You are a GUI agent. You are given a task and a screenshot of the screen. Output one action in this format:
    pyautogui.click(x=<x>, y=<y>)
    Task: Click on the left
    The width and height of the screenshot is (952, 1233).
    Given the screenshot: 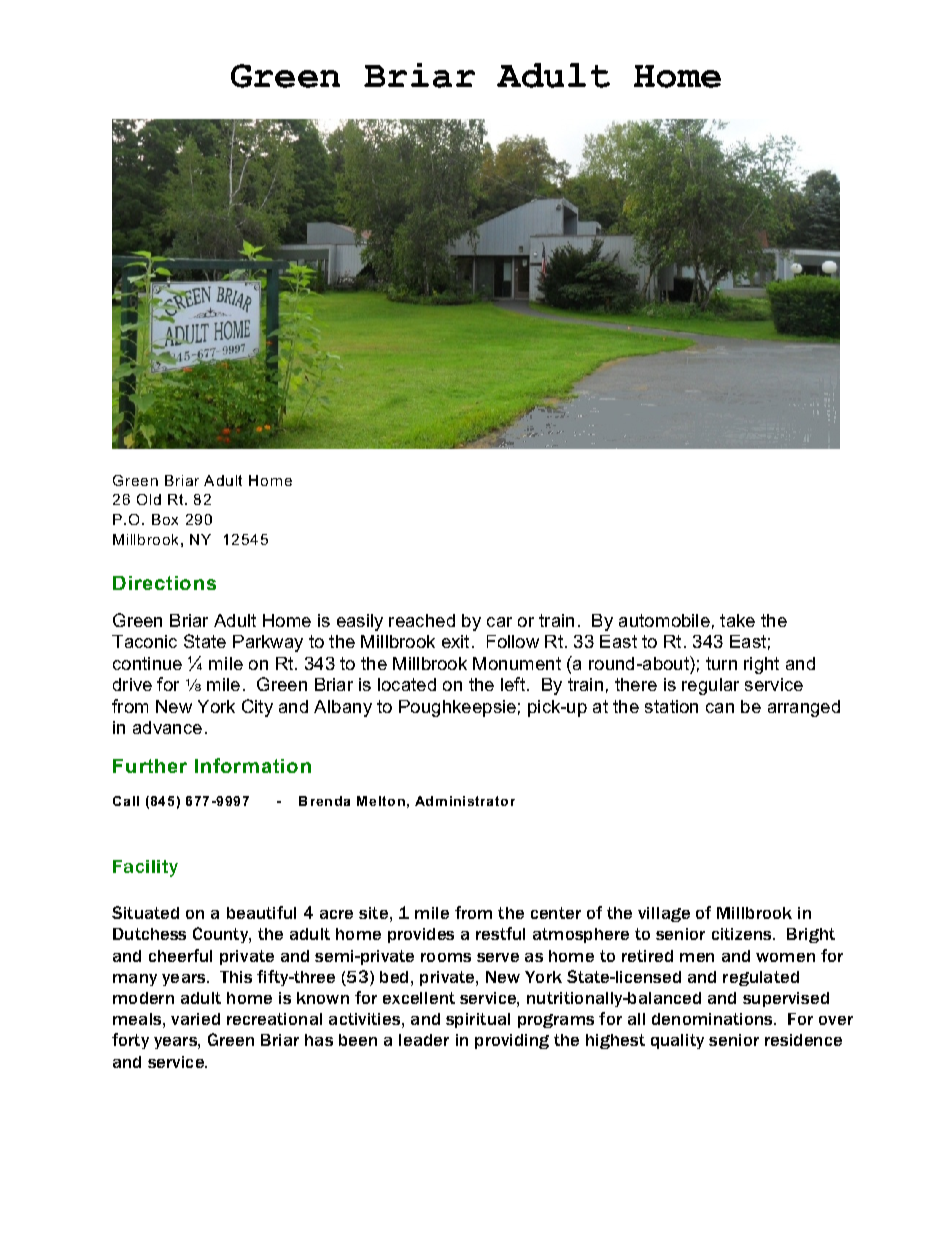 What is the action you would take?
    pyautogui.click(x=513, y=684)
